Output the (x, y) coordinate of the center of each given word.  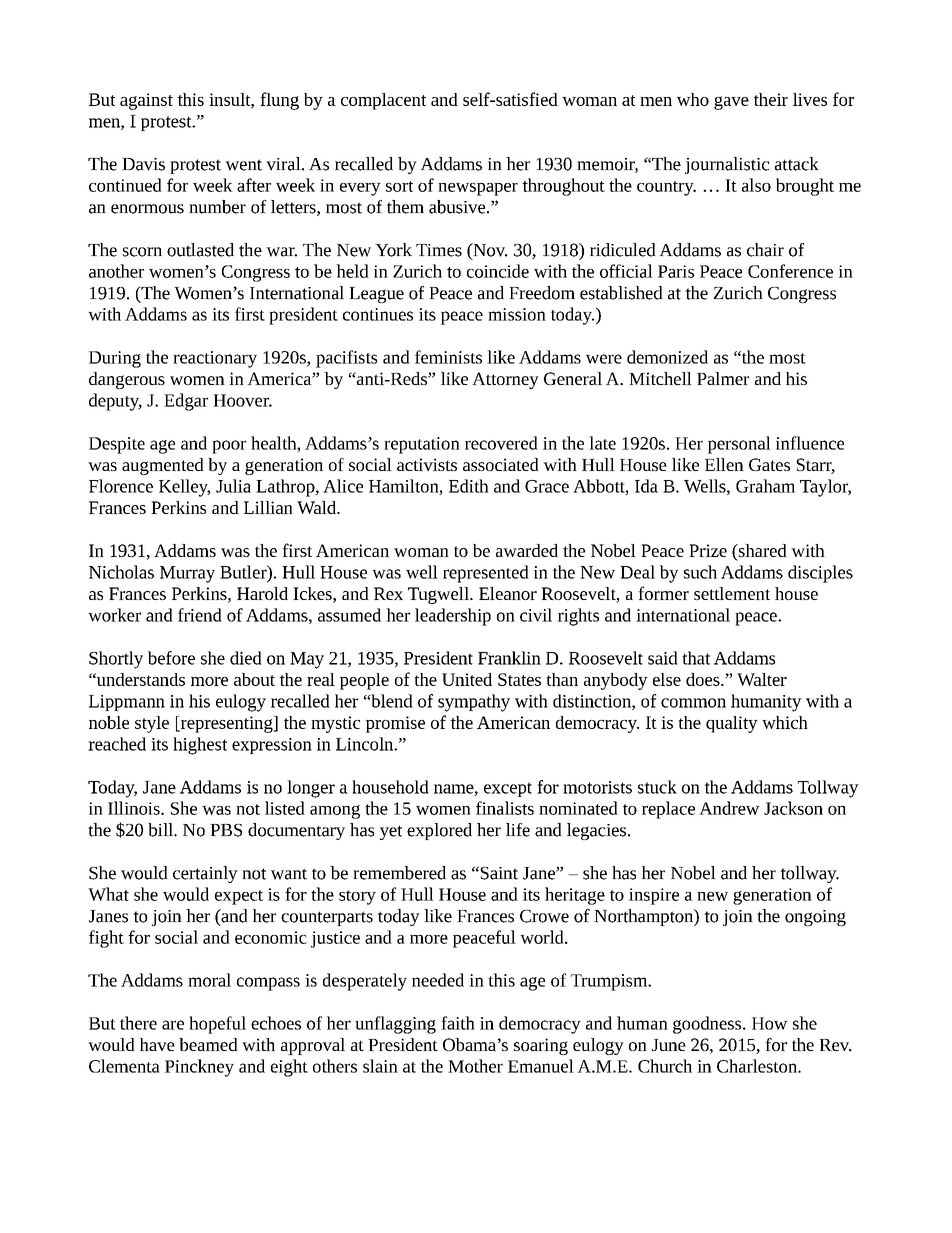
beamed (208, 1044)
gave (731, 103)
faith (458, 1023)
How (770, 1023)
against (146, 101)
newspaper (478, 189)
